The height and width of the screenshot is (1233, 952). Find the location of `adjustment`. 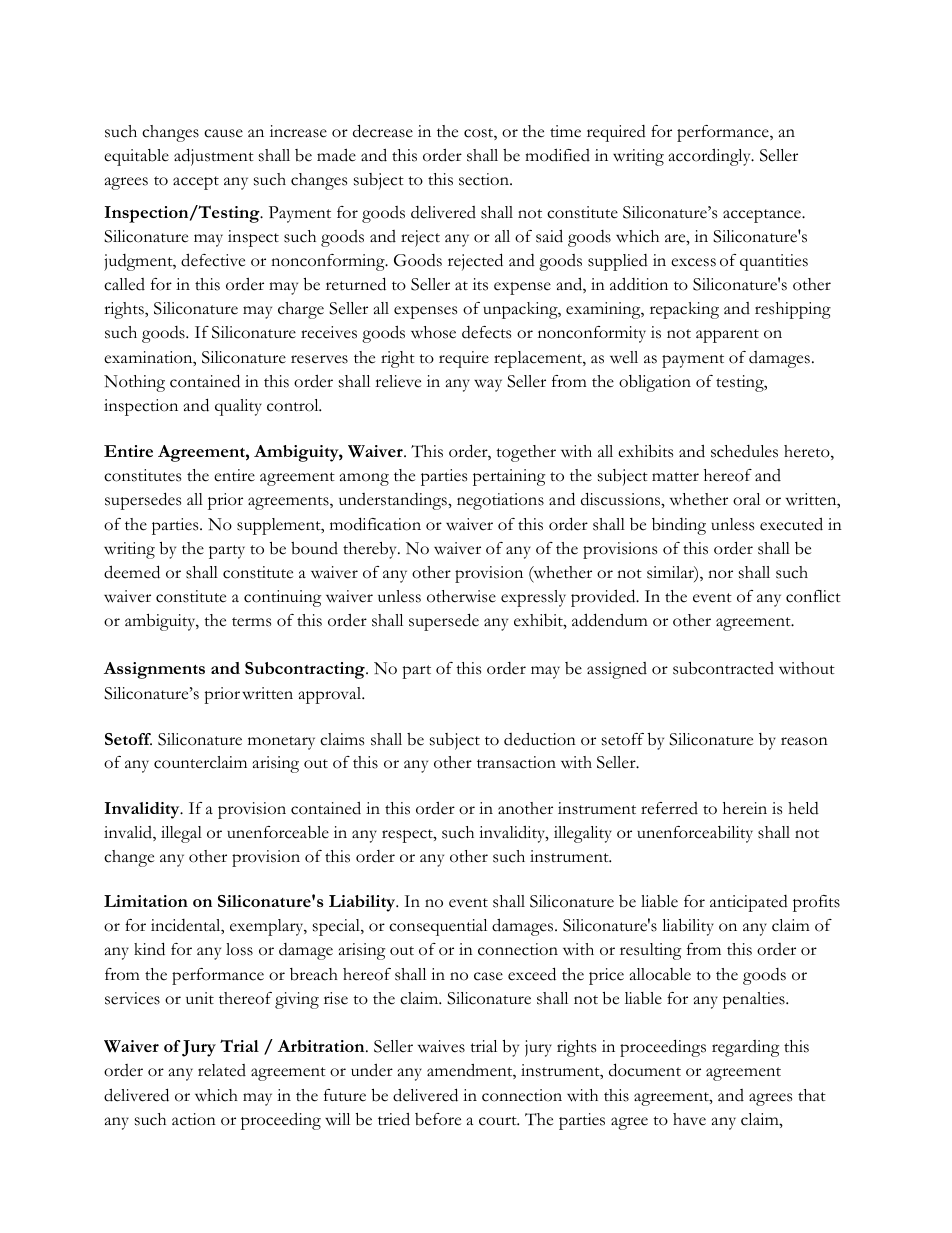

adjustment is located at coordinates (214, 157).
